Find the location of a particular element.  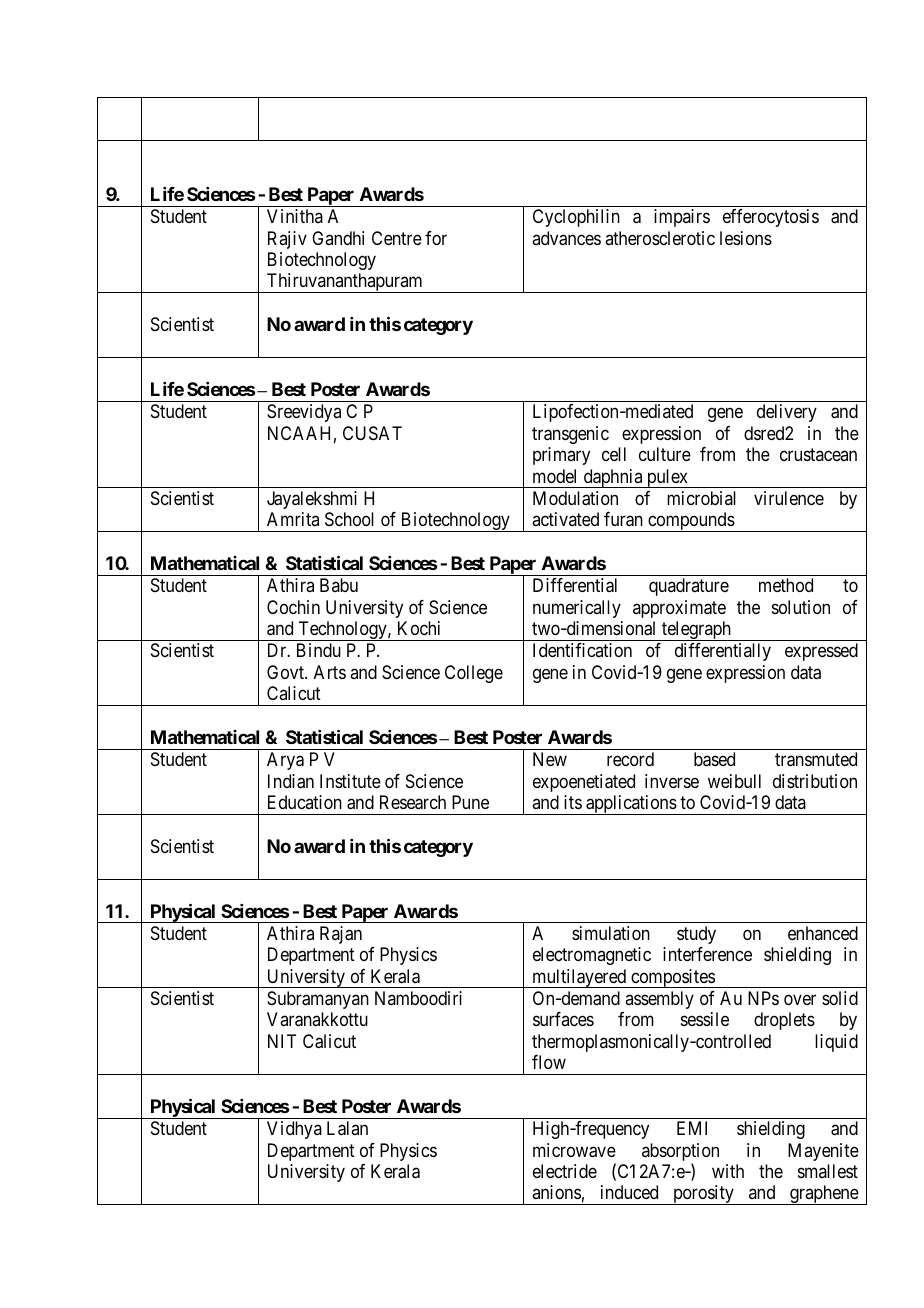

New is located at coordinates (550, 759).
